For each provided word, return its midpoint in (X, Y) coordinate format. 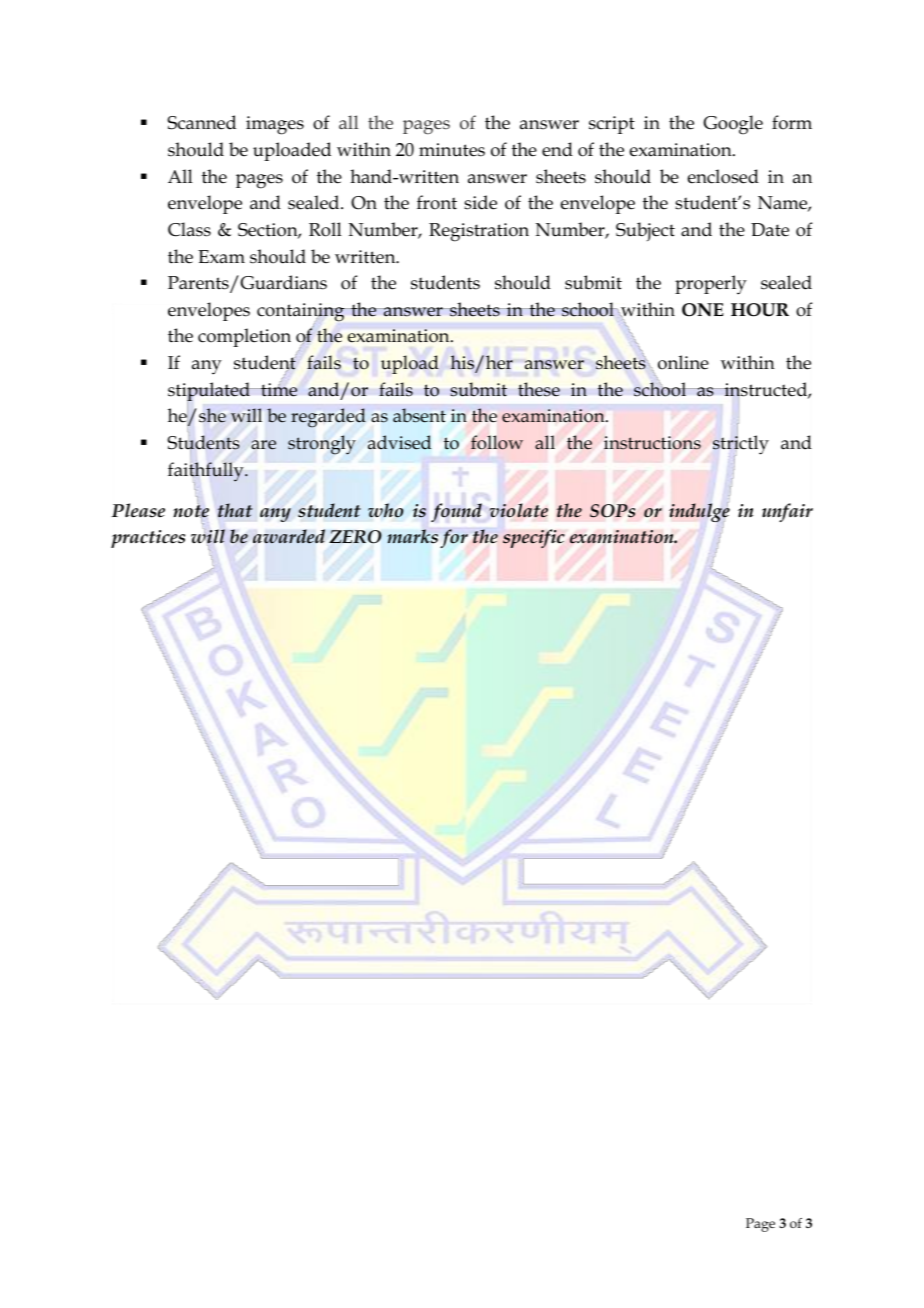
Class (189, 229)
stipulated (210, 393)
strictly (741, 445)
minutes (452, 150)
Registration (479, 232)
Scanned (201, 122)
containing (302, 313)
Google (733, 125)
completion (244, 337)
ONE (703, 310)
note (191, 511)
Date (770, 230)
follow (497, 442)
